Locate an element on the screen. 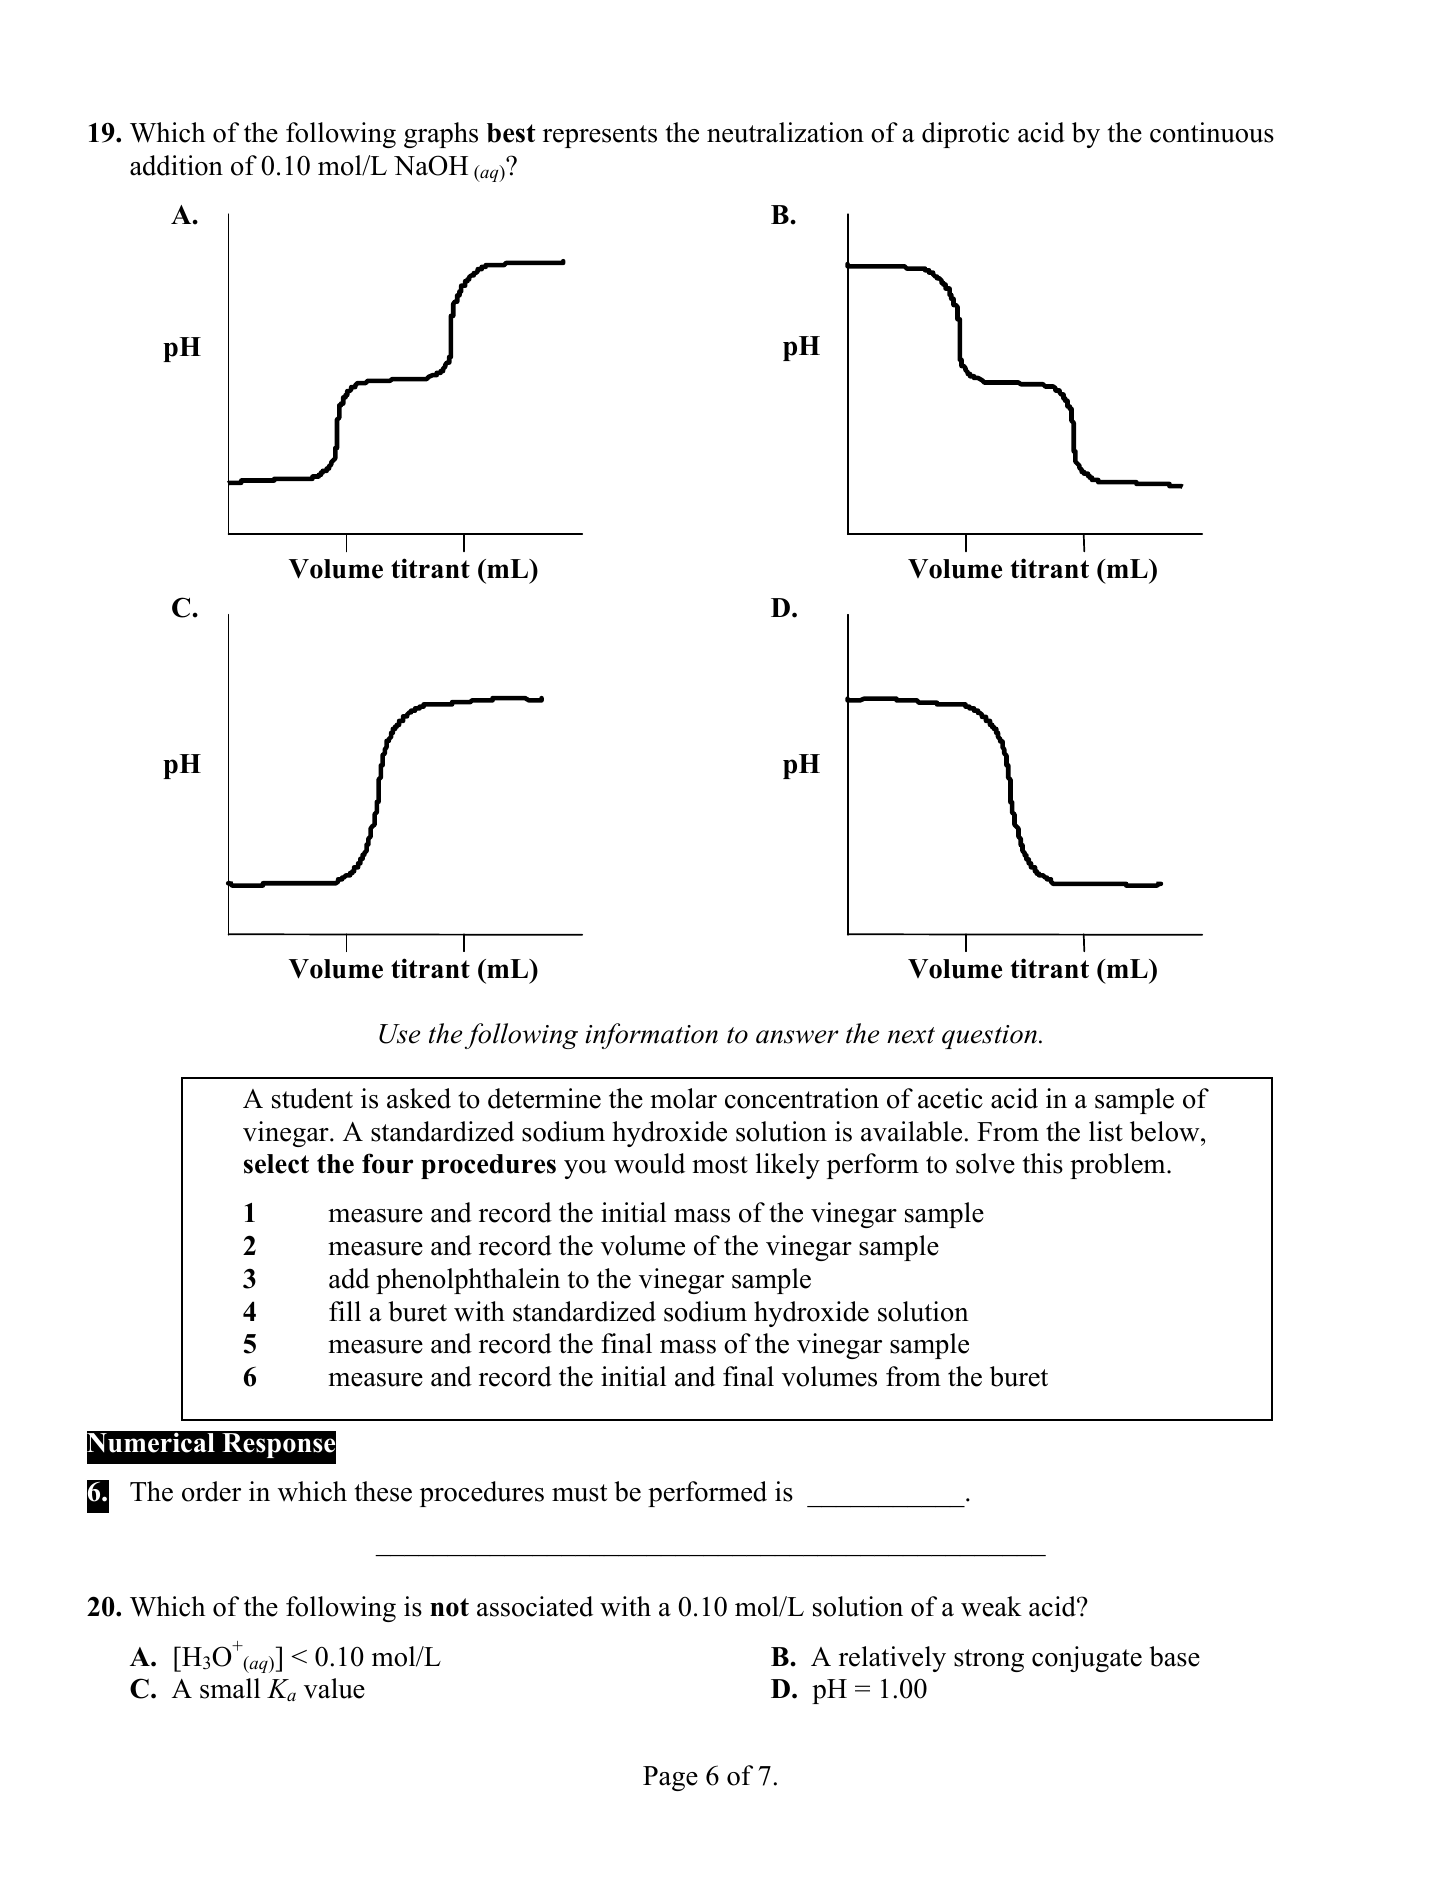 This screenshot has height=1880, width=1453. problem is located at coordinates (1119, 1166).
